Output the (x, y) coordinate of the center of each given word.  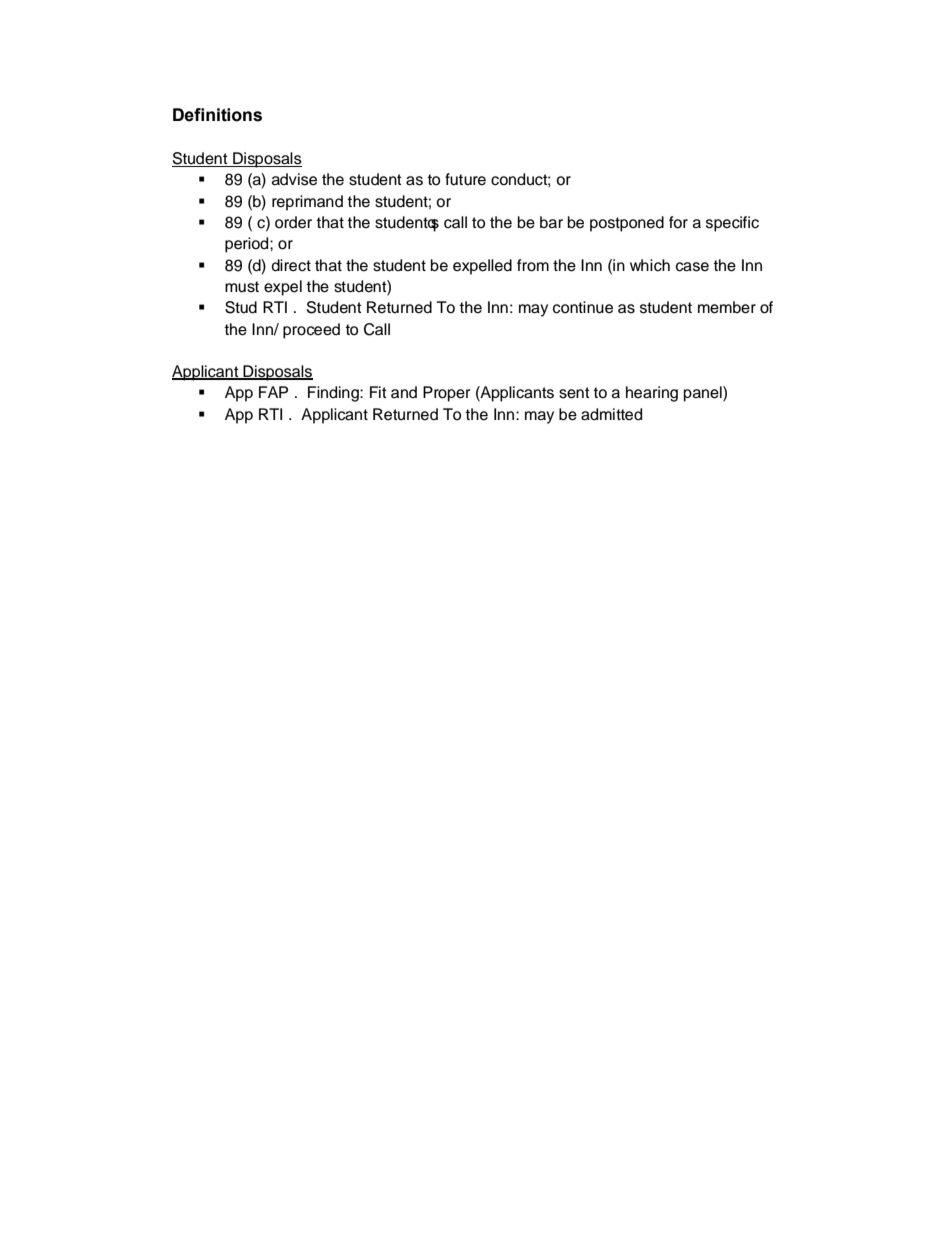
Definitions (217, 115)
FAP (273, 392)
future (465, 179)
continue (583, 307)
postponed (627, 224)
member (727, 307)
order (293, 222)
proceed (311, 331)
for (678, 222)
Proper (447, 394)
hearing (652, 394)
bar (551, 222)
